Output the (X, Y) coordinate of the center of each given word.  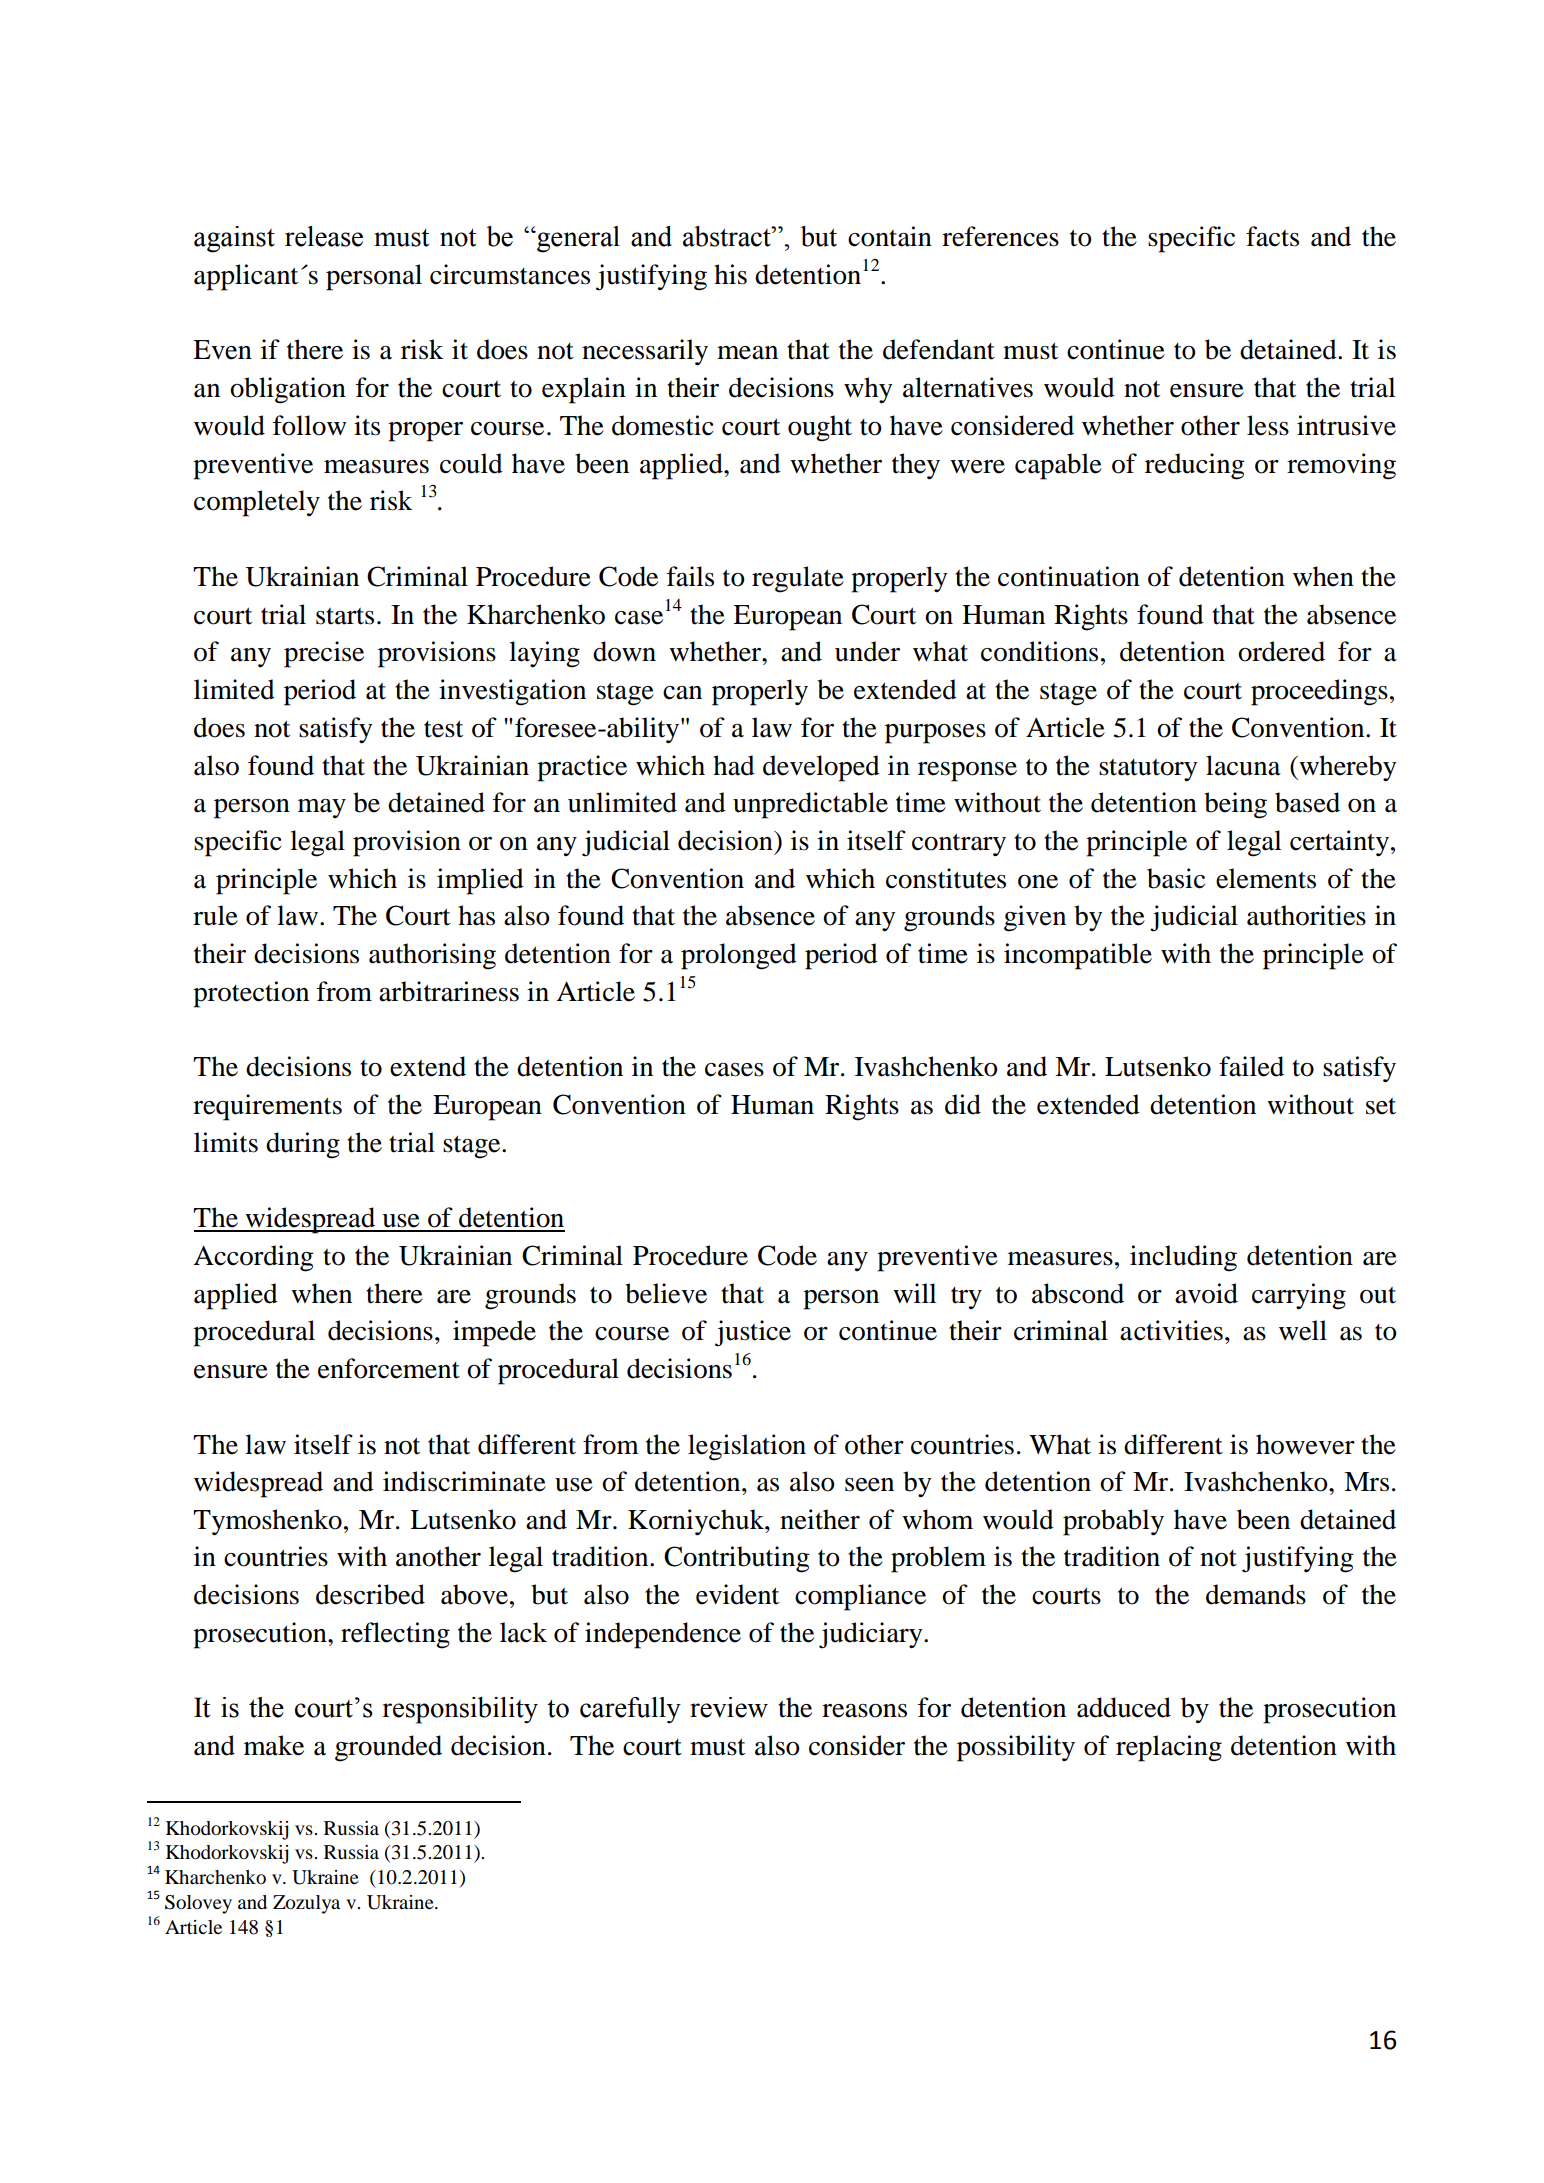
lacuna (1243, 765)
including (1183, 1258)
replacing (1169, 1748)
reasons (864, 1711)
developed (821, 768)
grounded (388, 1748)
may (322, 808)
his (730, 274)
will (914, 1293)
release (324, 236)
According (253, 1258)
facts (1272, 236)
